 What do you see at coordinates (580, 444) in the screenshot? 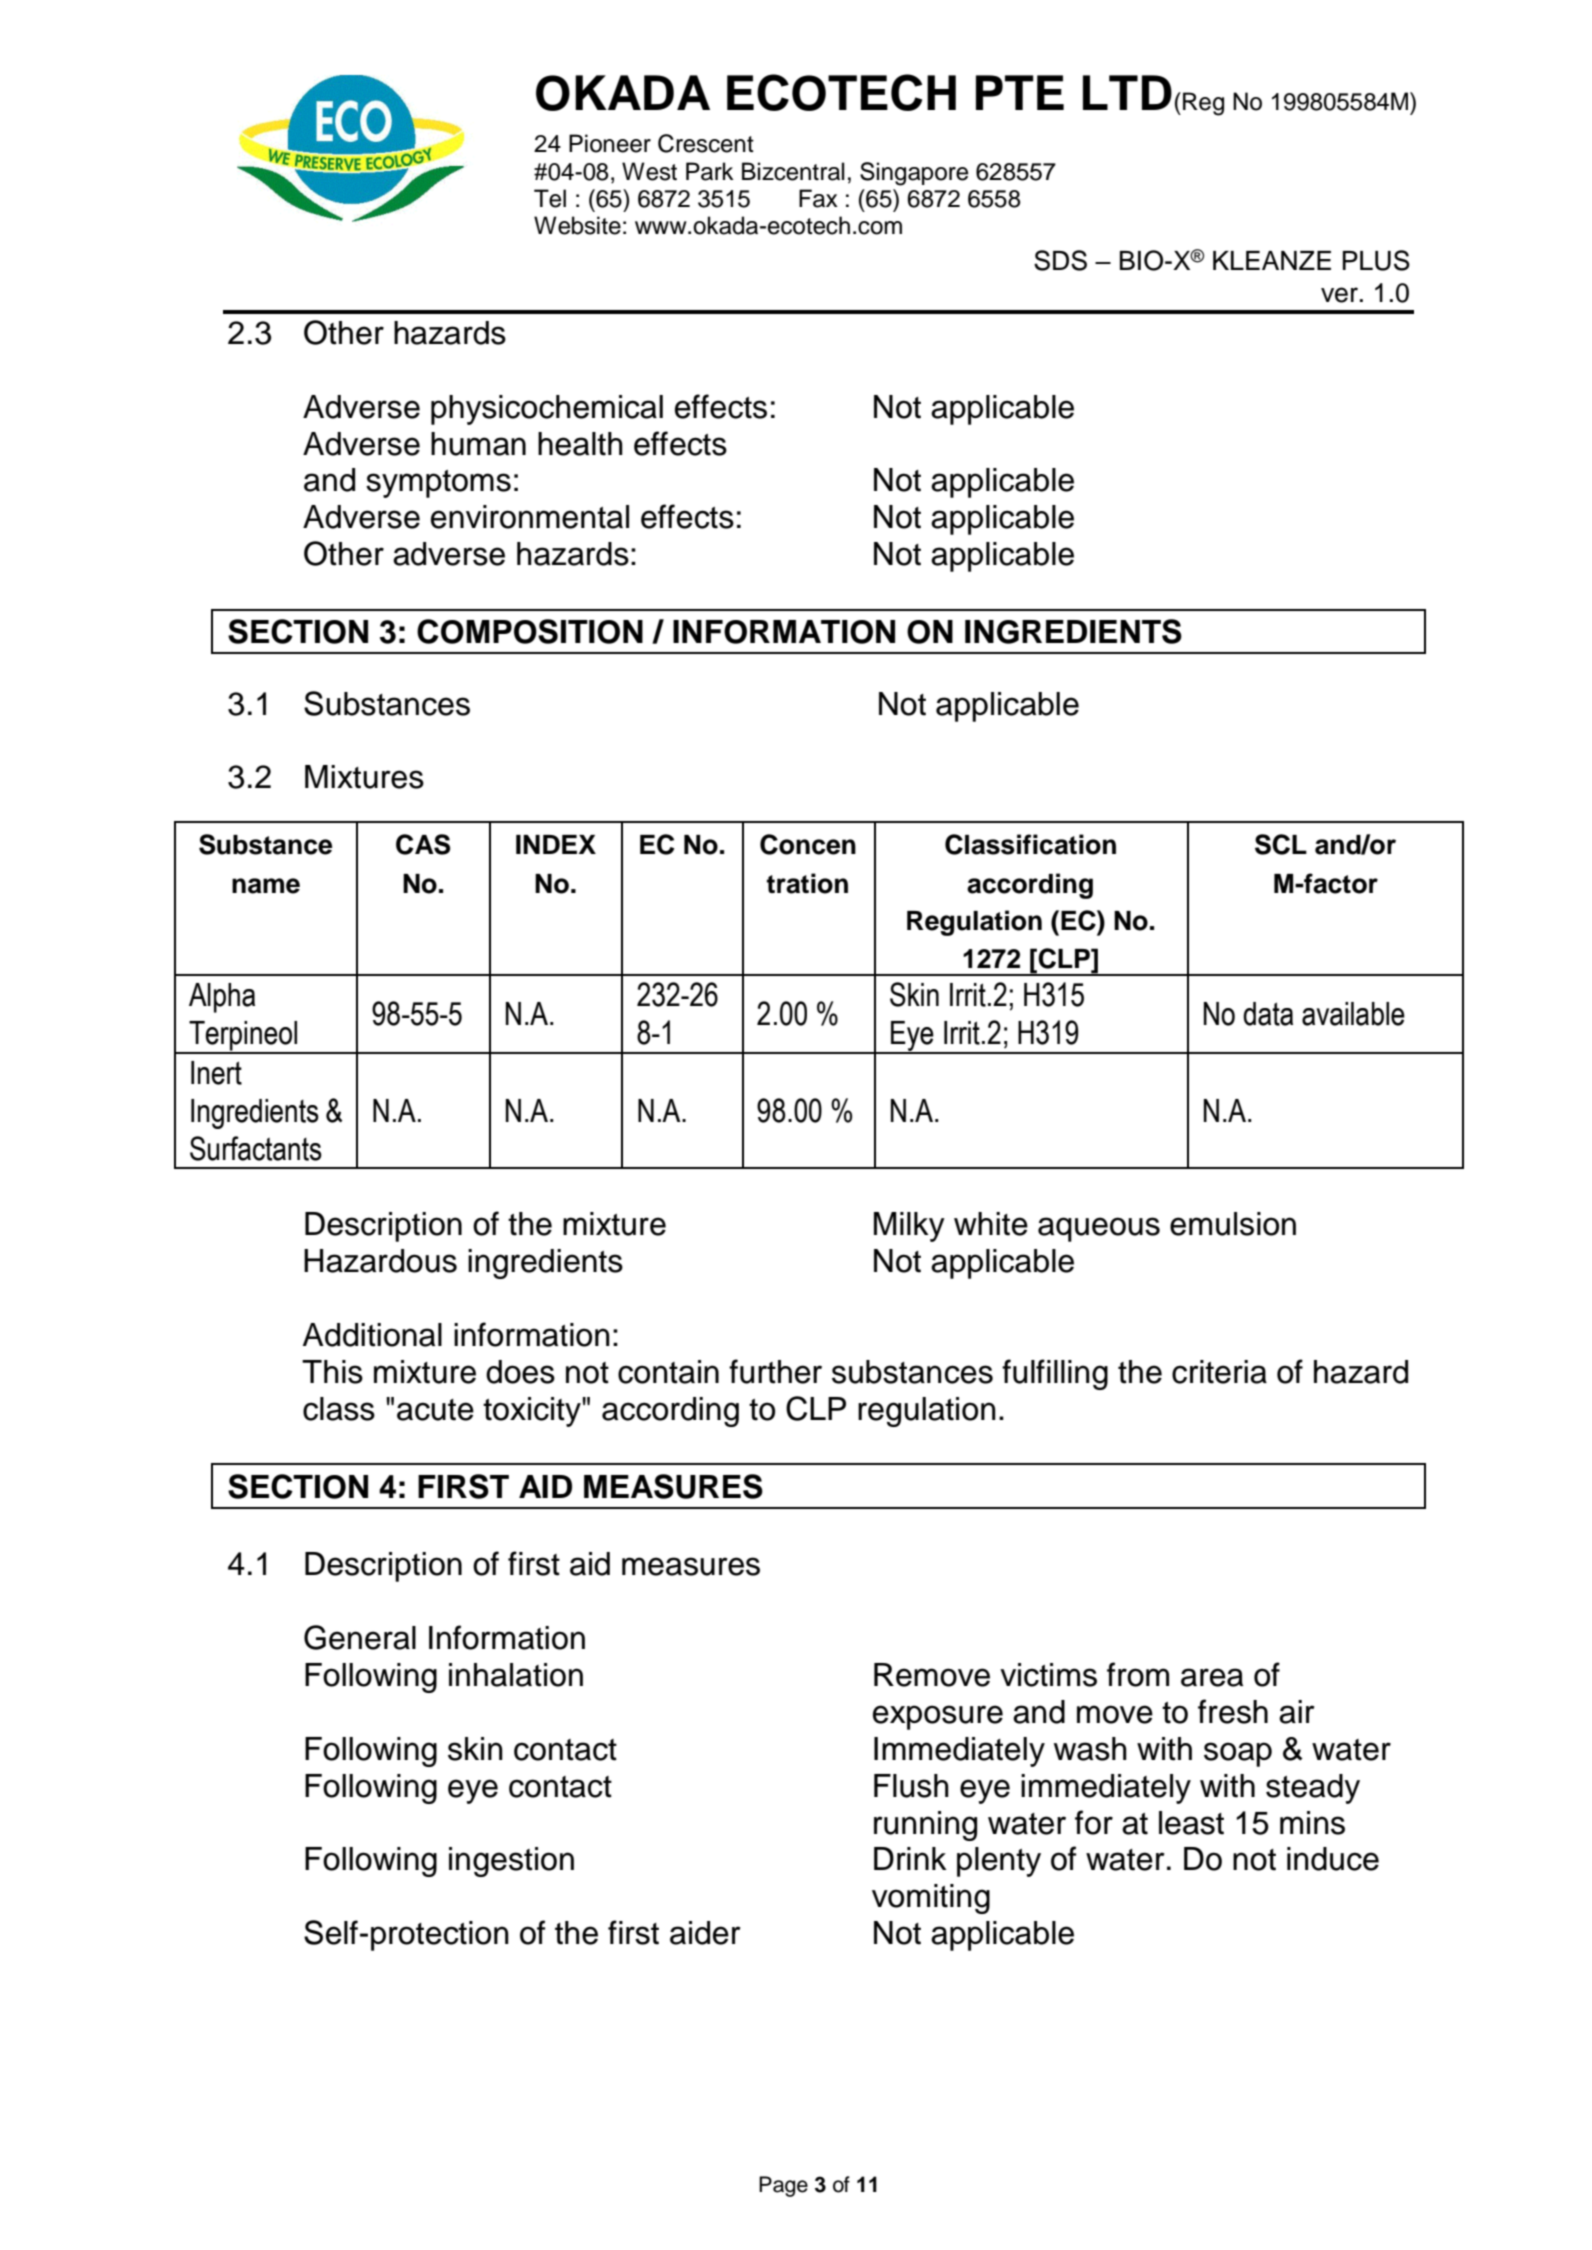
I see `health` at bounding box center [580, 444].
